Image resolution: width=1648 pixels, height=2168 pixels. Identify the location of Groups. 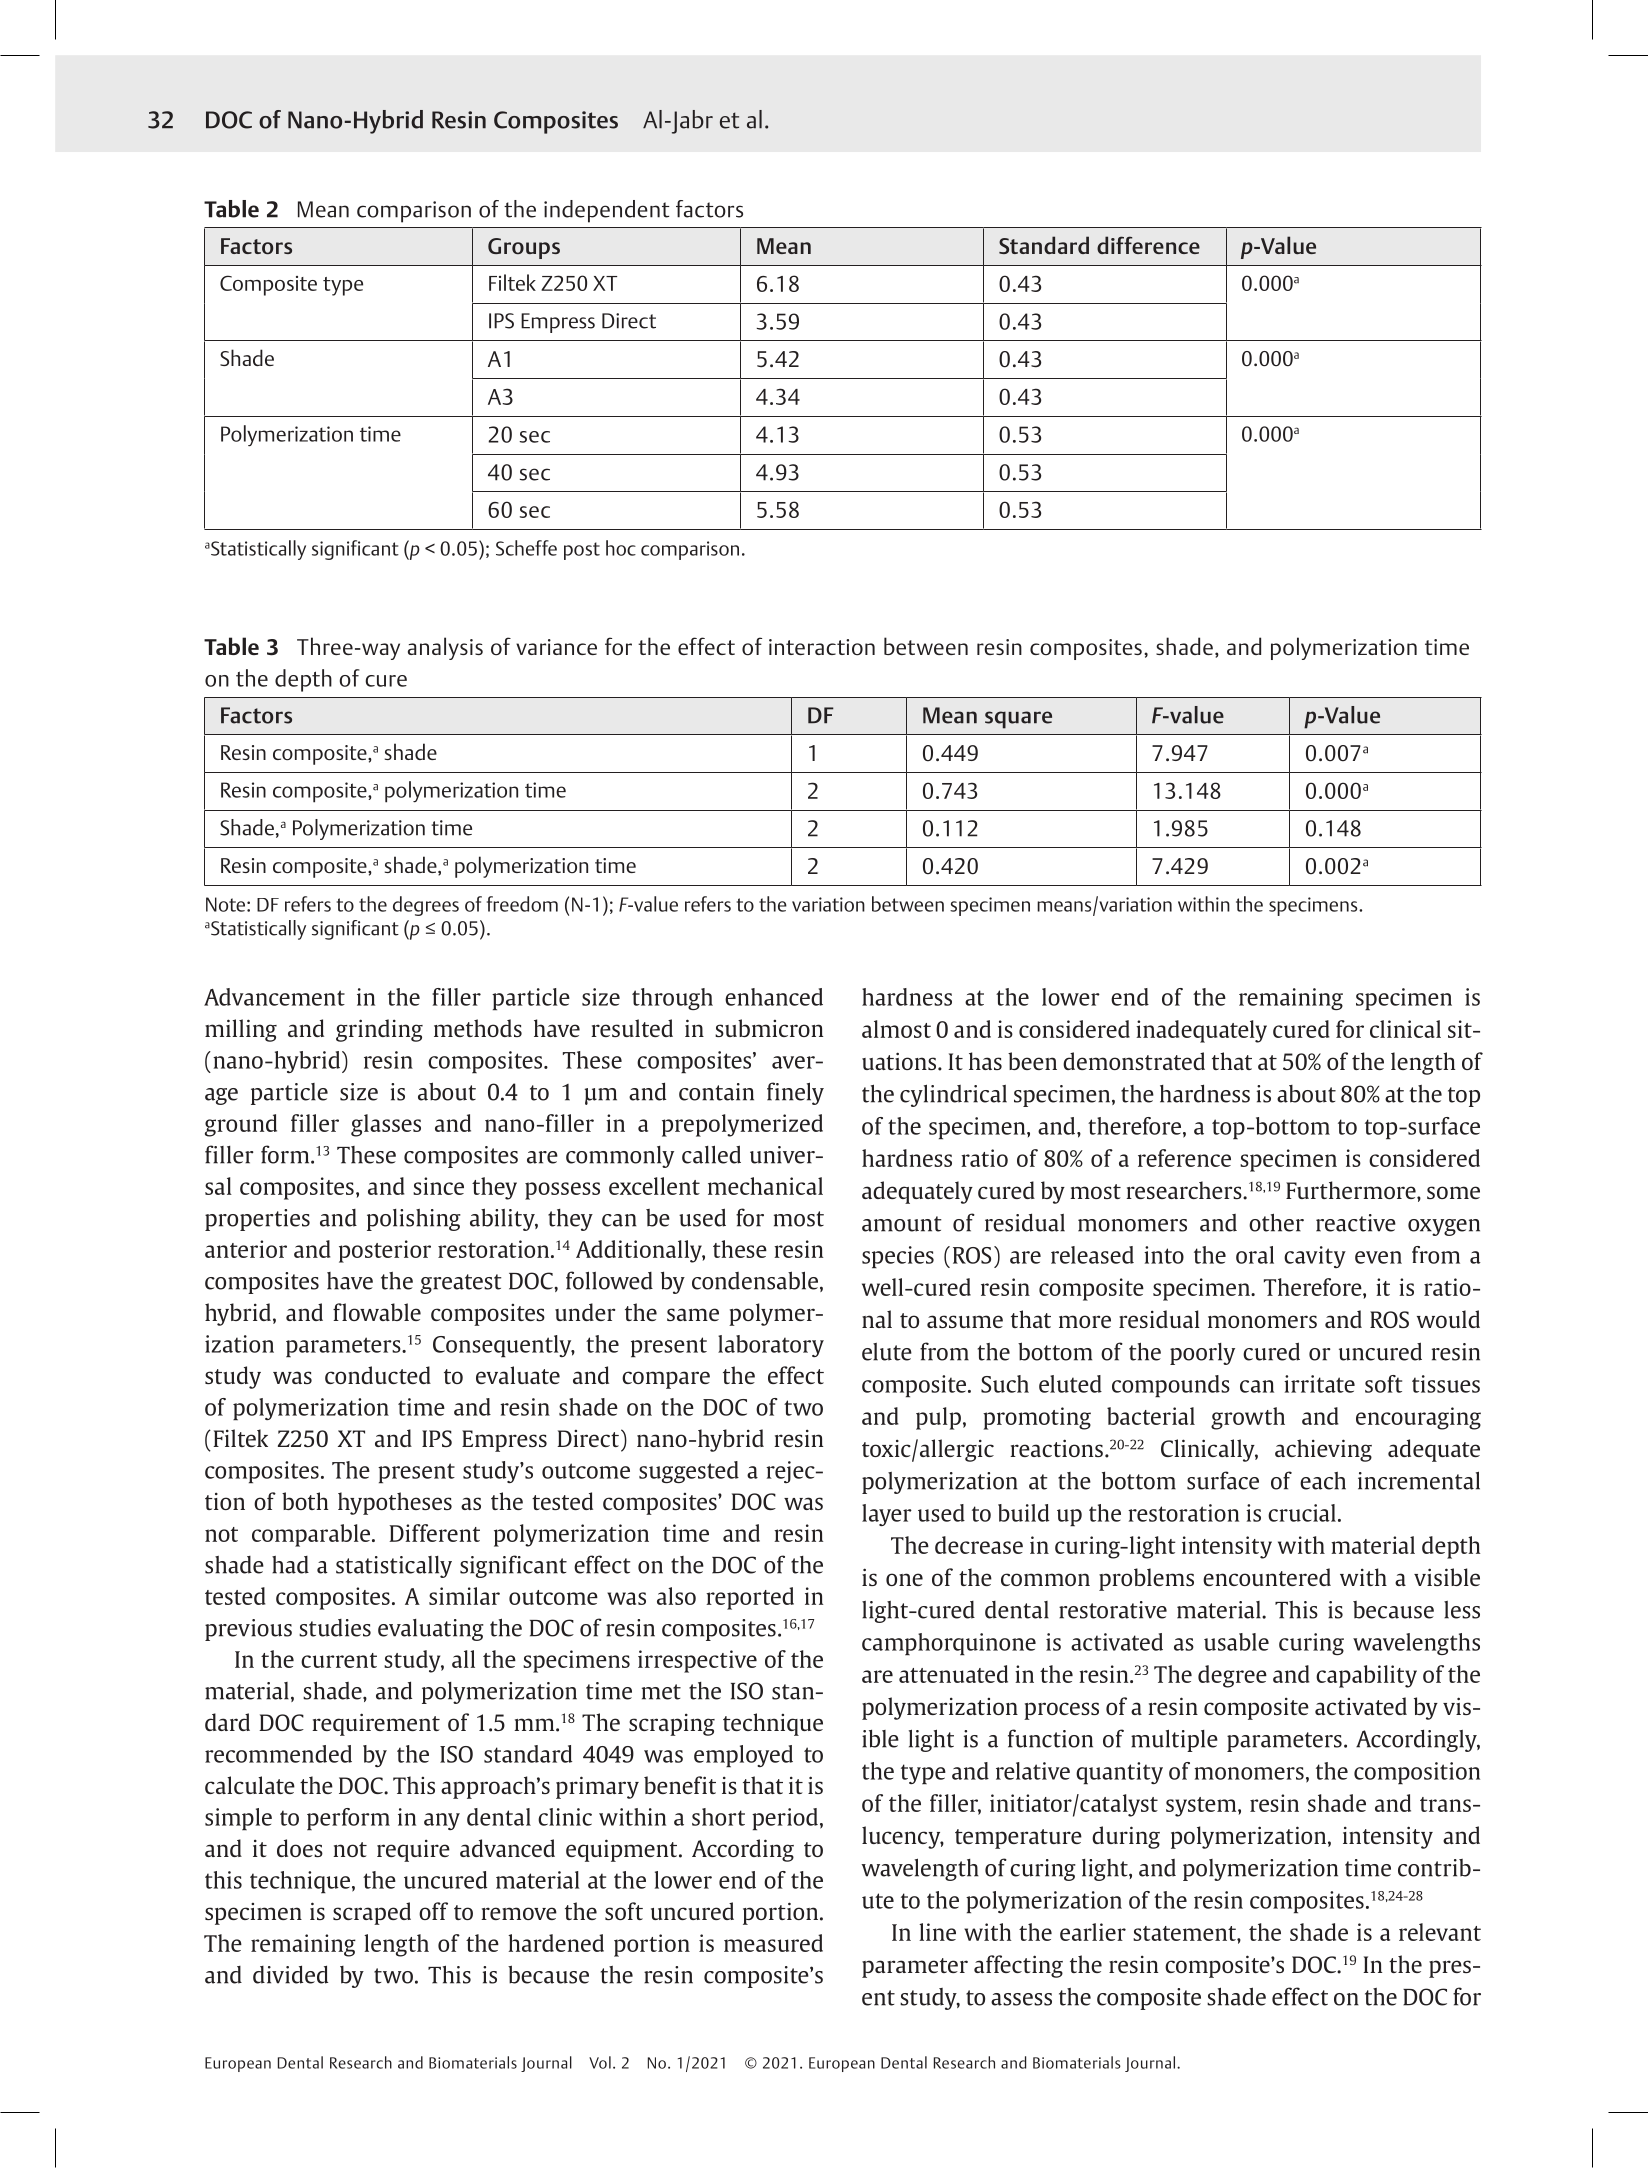
(524, 248).
